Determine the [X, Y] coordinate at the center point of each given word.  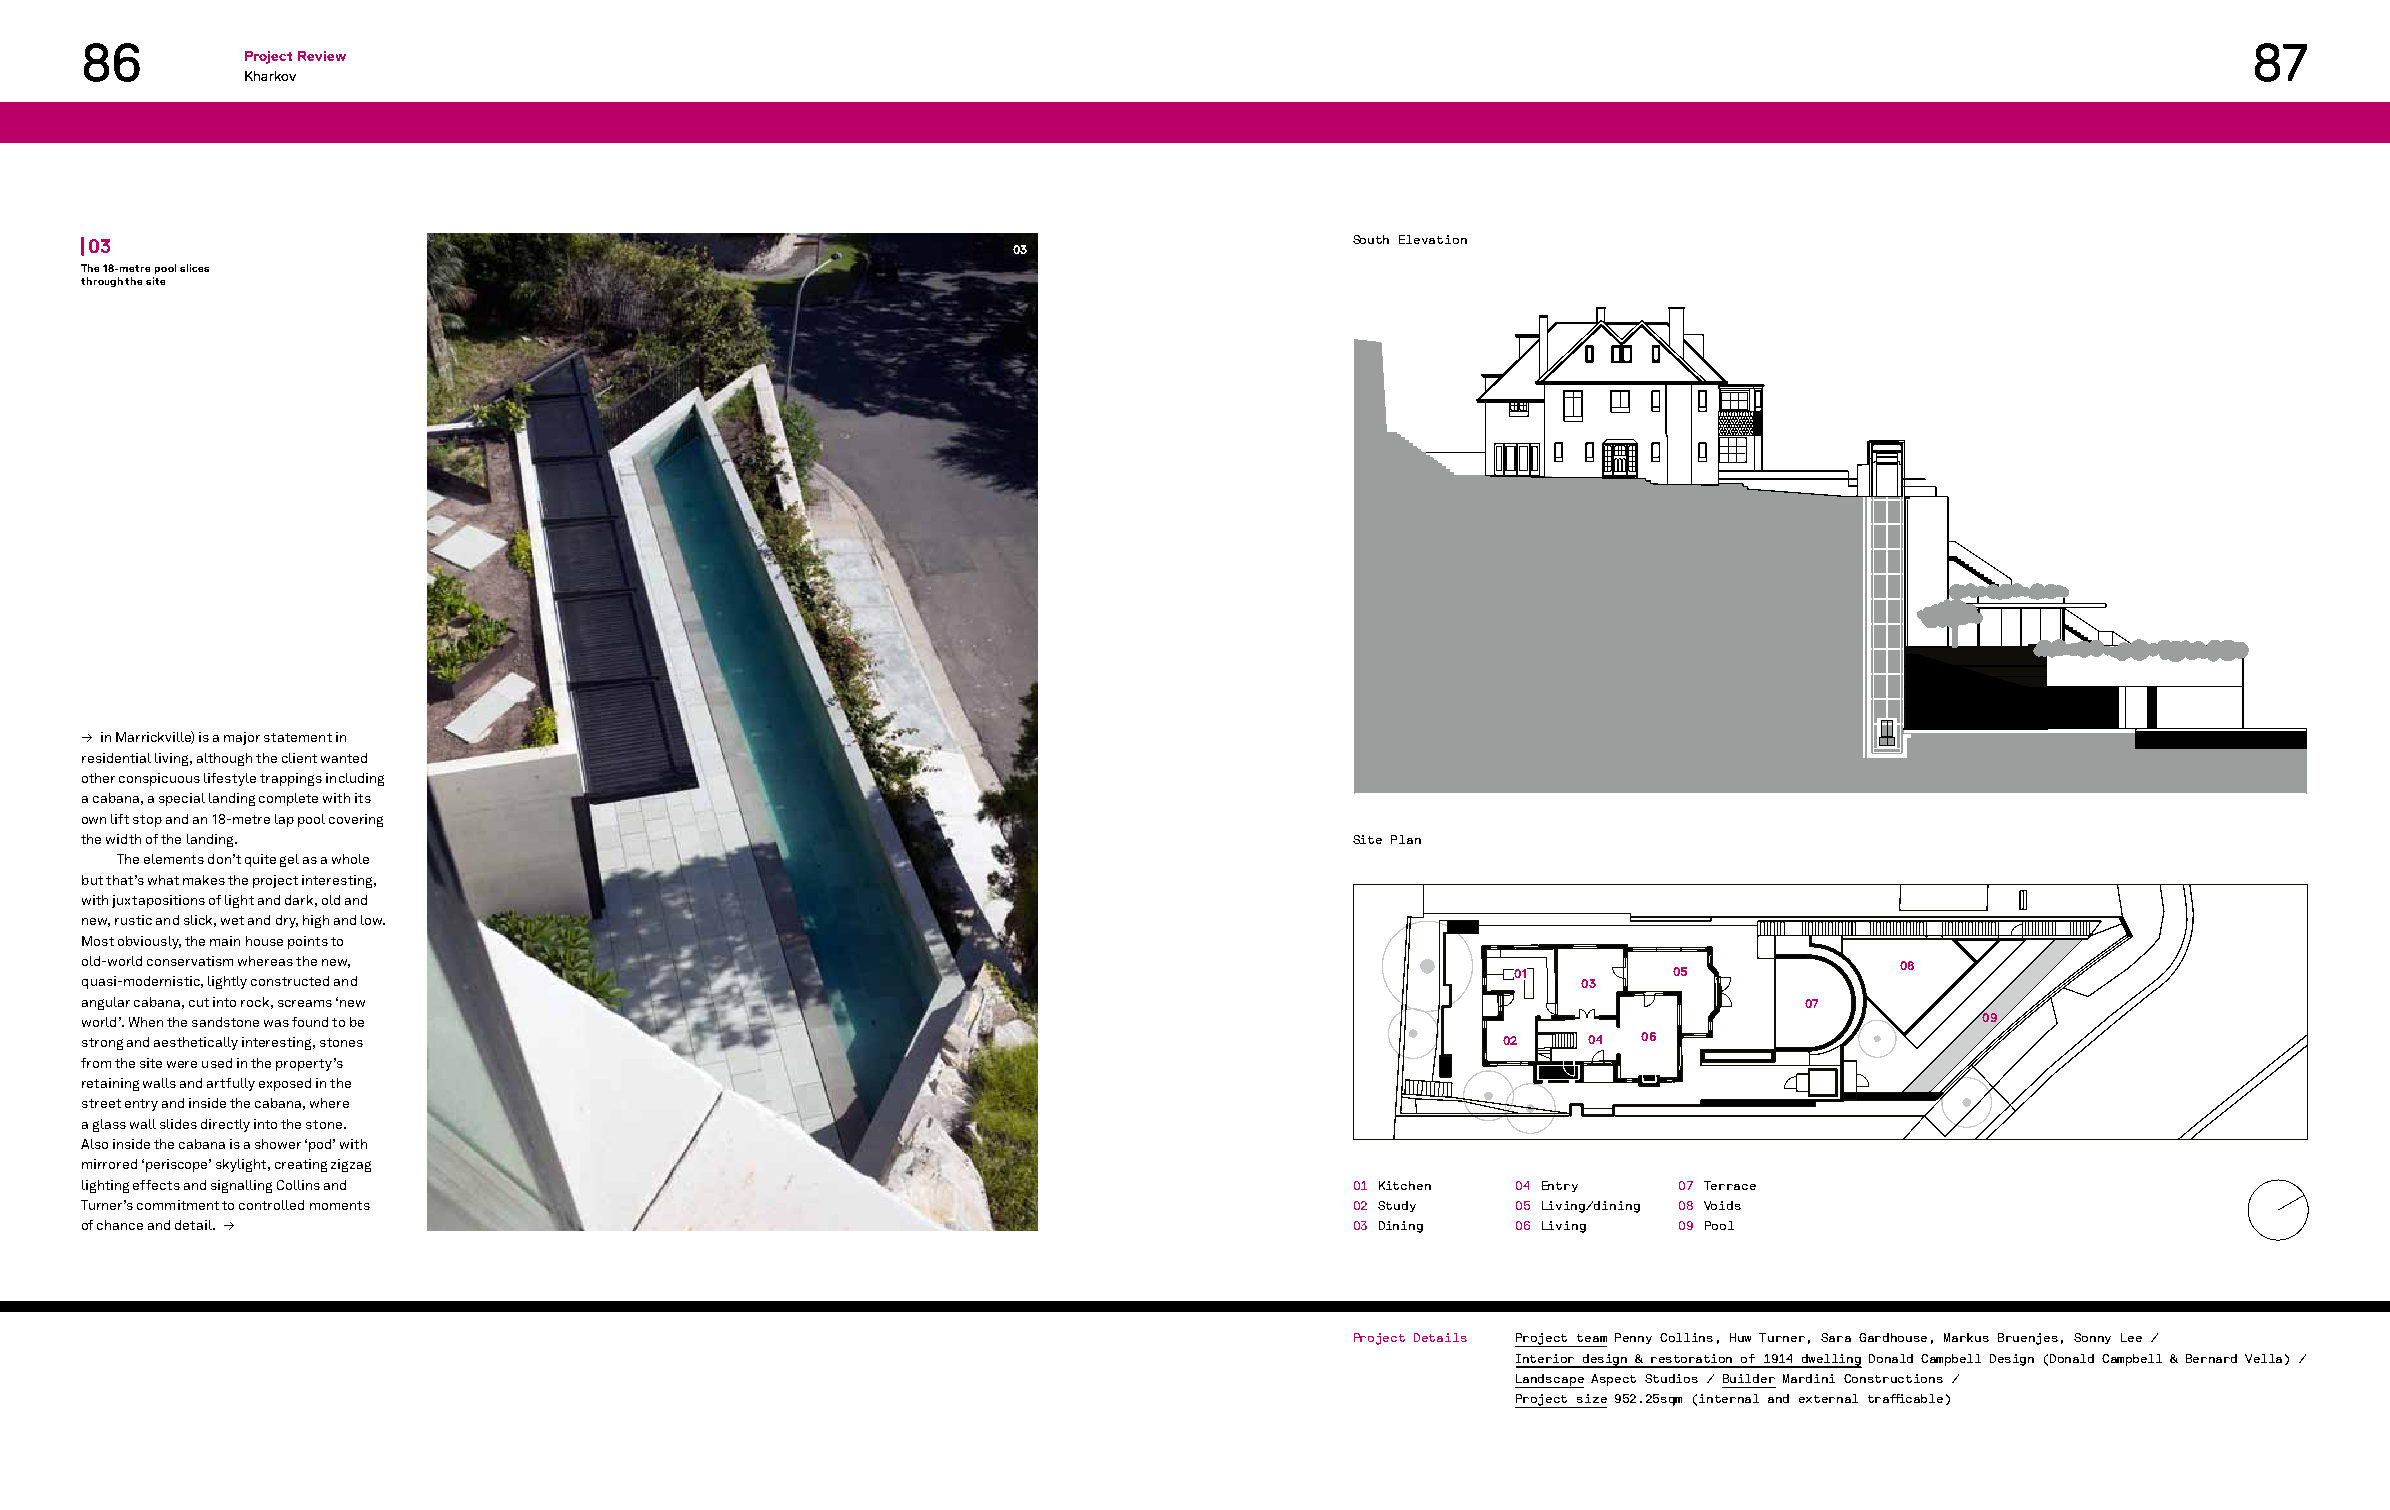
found [310, 1022]
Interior [1545, 1358]
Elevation [1433, 239]
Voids [1722, 1205]
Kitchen [1405, 1185]
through [102, 282]
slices [194, 268]
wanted [344, 758]
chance [120, 1225]
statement [298, 737]
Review [322, 56]
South [1371, 239]
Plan [1406, 839]
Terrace [1730, 1185]
